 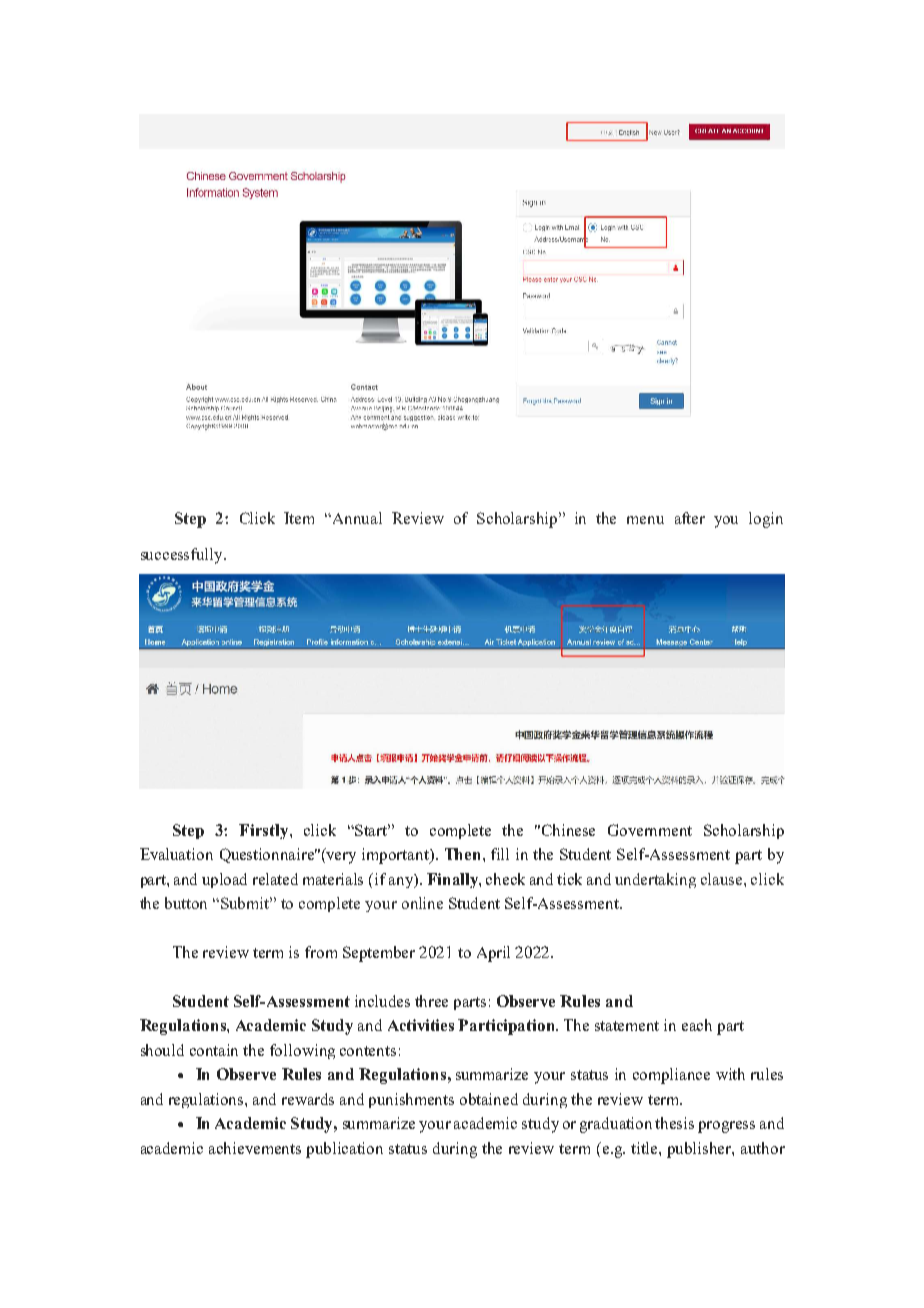 What do you see at coordinates (183, 556) in the screenshot?
I see `successfully` at bounding box center [183, 556].
